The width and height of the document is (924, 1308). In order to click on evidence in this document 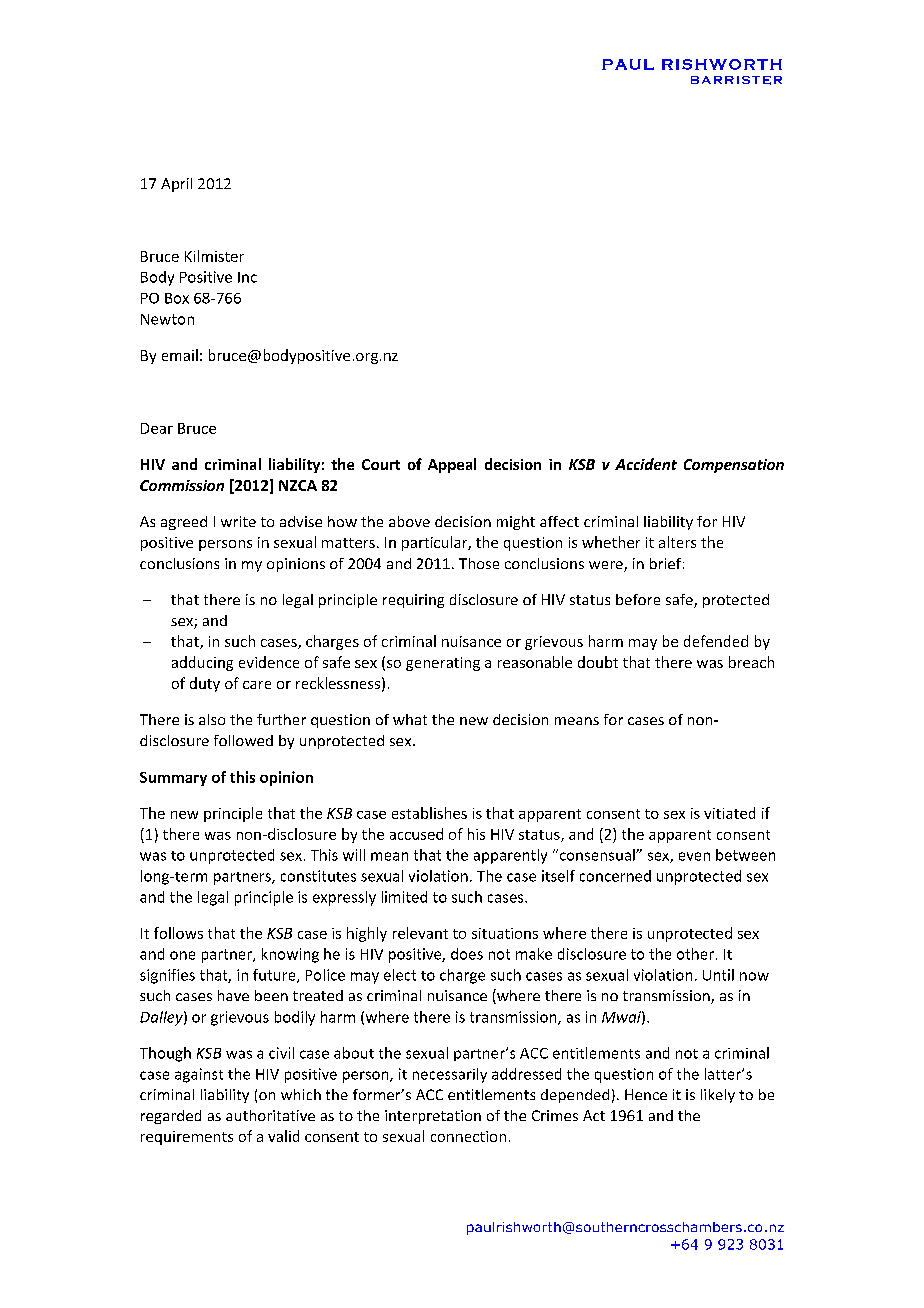, I will do `click(269, 662)`.
